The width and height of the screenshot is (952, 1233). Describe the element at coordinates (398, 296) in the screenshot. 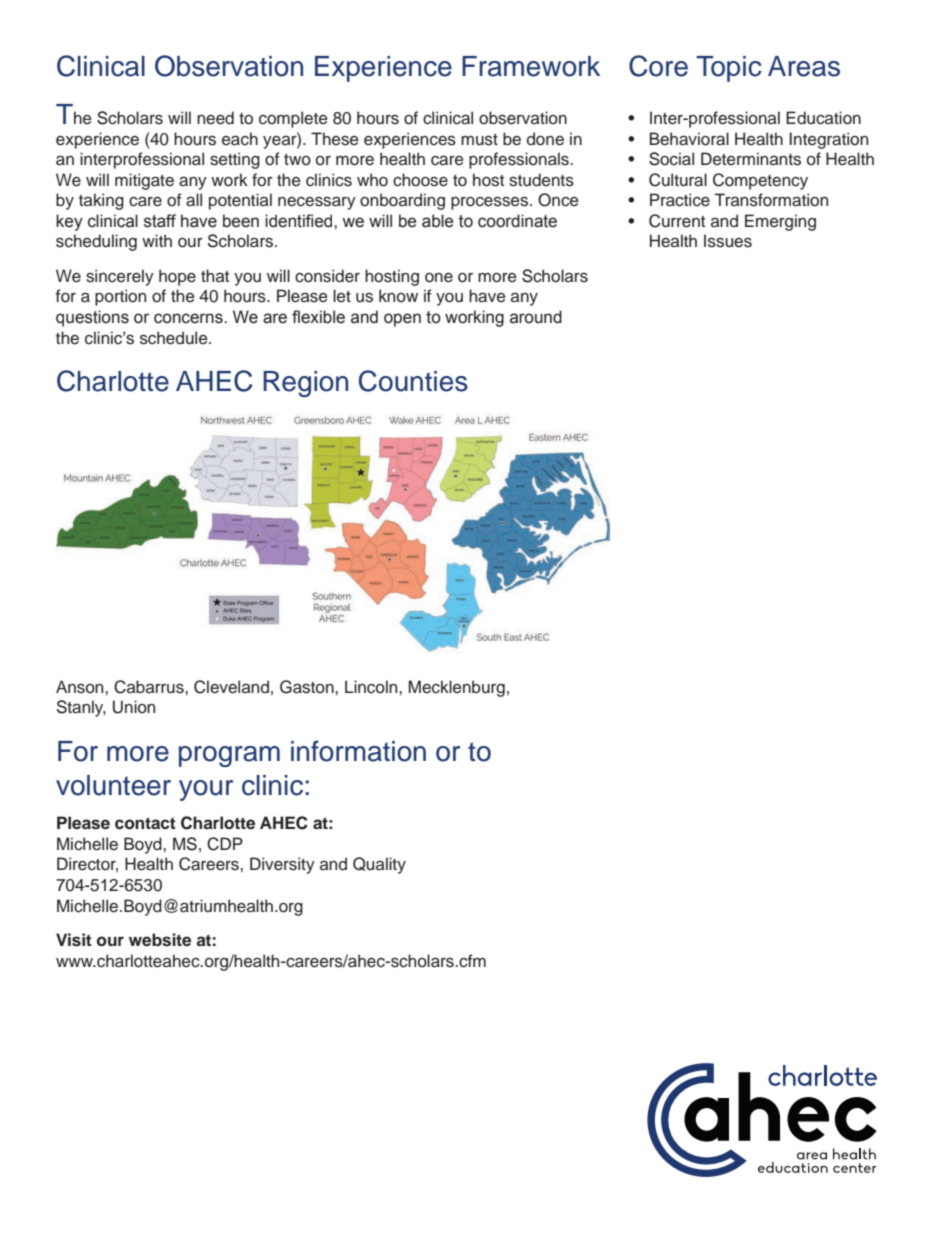

I see `know` at that location.
